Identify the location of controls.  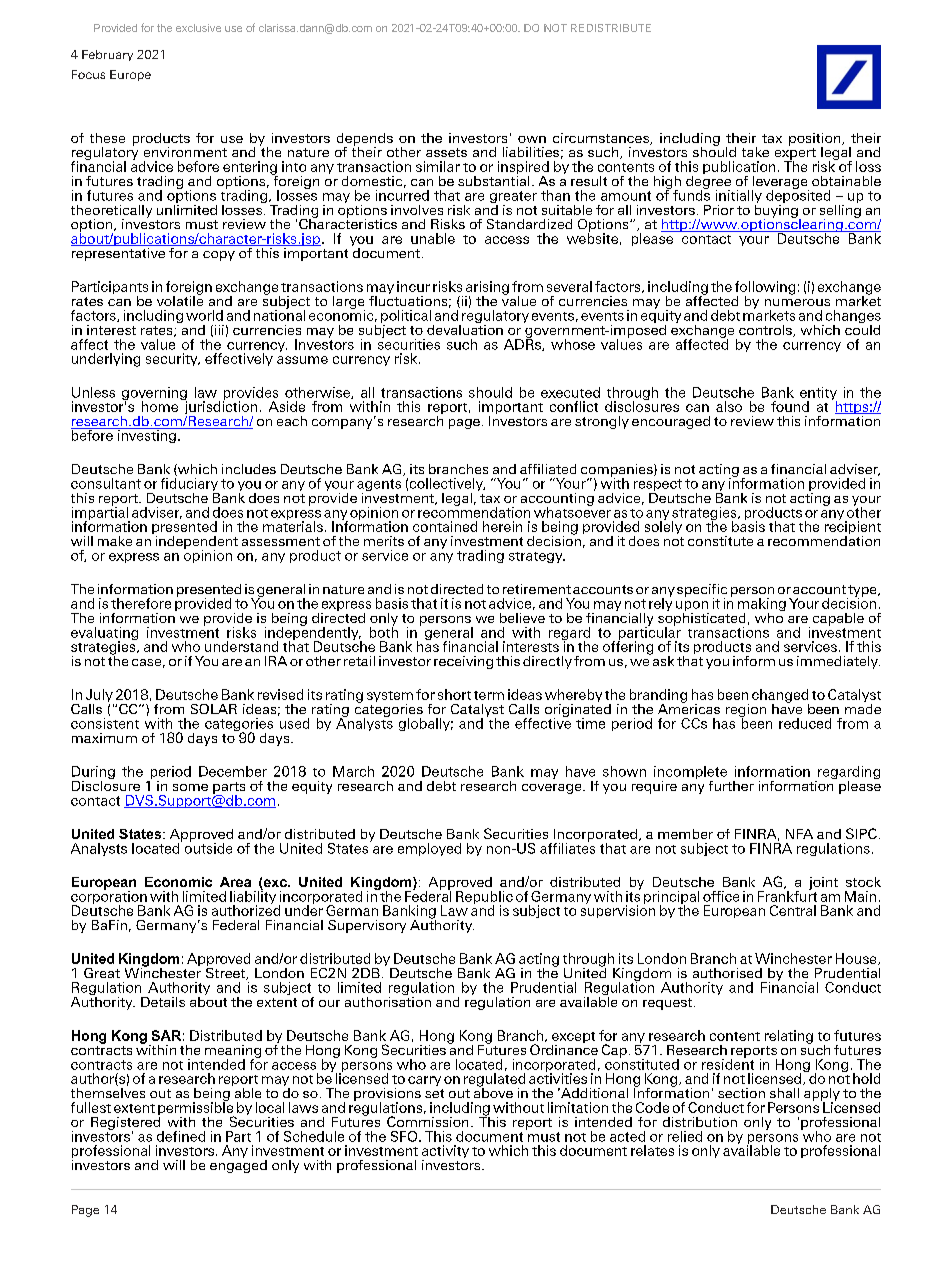
(766, 331).
